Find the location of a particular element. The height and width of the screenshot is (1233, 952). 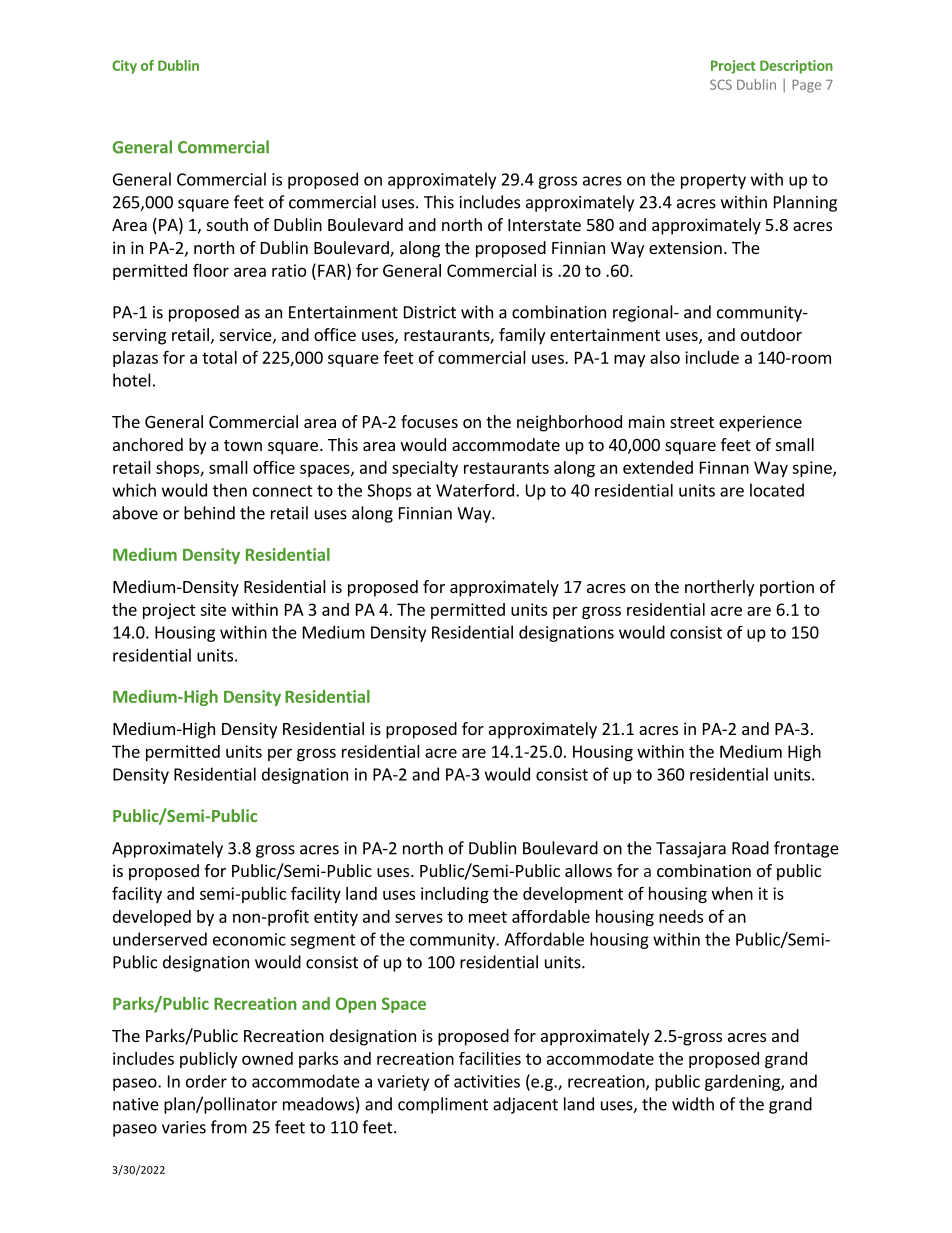

City is located at coordinates (124, 67).
